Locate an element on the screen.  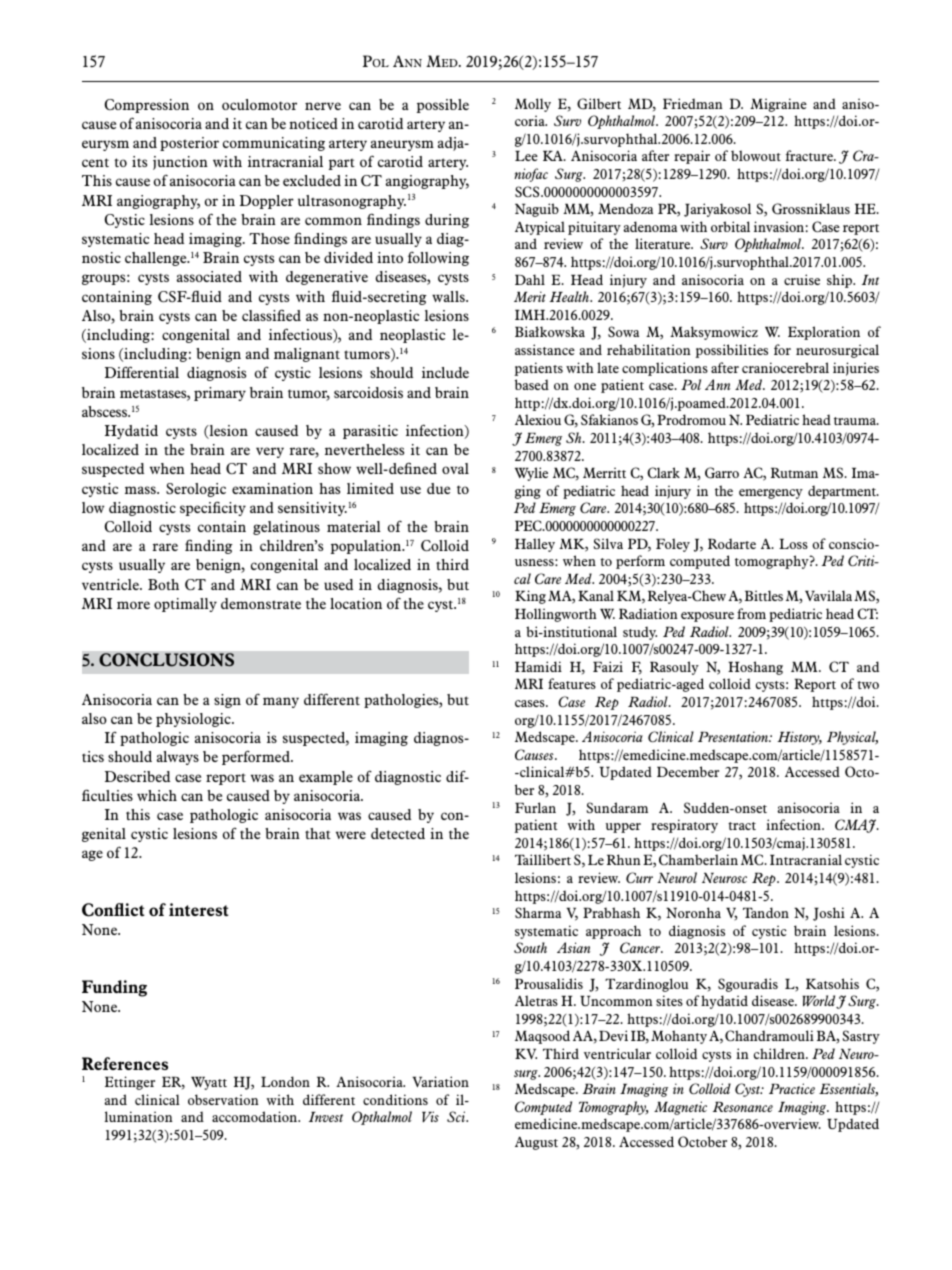
observation is located at coordinates (223, 1099).
